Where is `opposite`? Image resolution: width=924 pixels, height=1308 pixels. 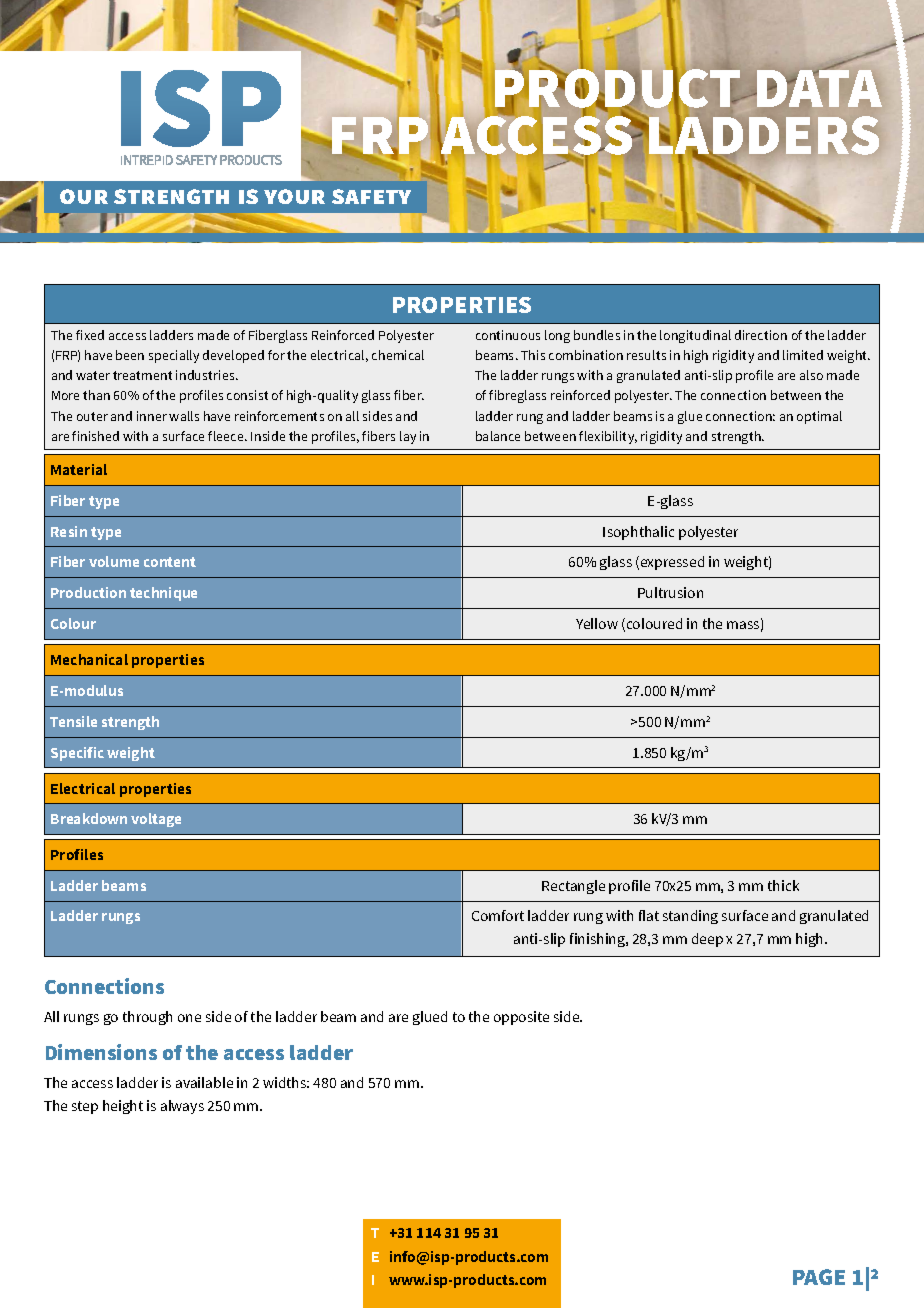 opposite is located at coordinates (521, 1018).
